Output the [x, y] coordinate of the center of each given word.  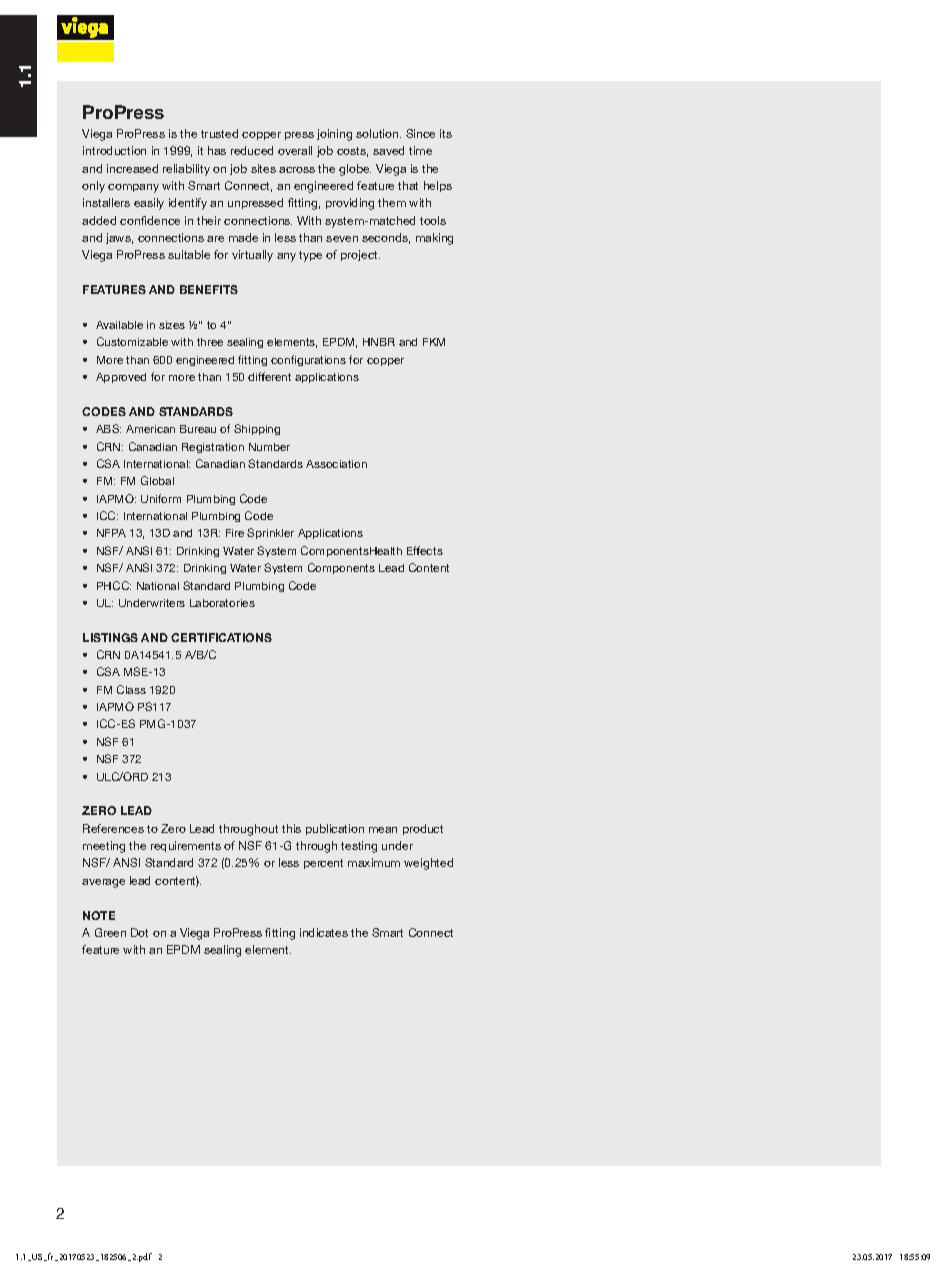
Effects [425, 550]
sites [263, 168]
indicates [324, 932]
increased [132, 168]
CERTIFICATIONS [221, 637]
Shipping [257, 429]
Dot [139, 932]
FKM [434, 342]
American [150, 429]
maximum [374, 862]
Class [131, 689]
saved [388, 150]
